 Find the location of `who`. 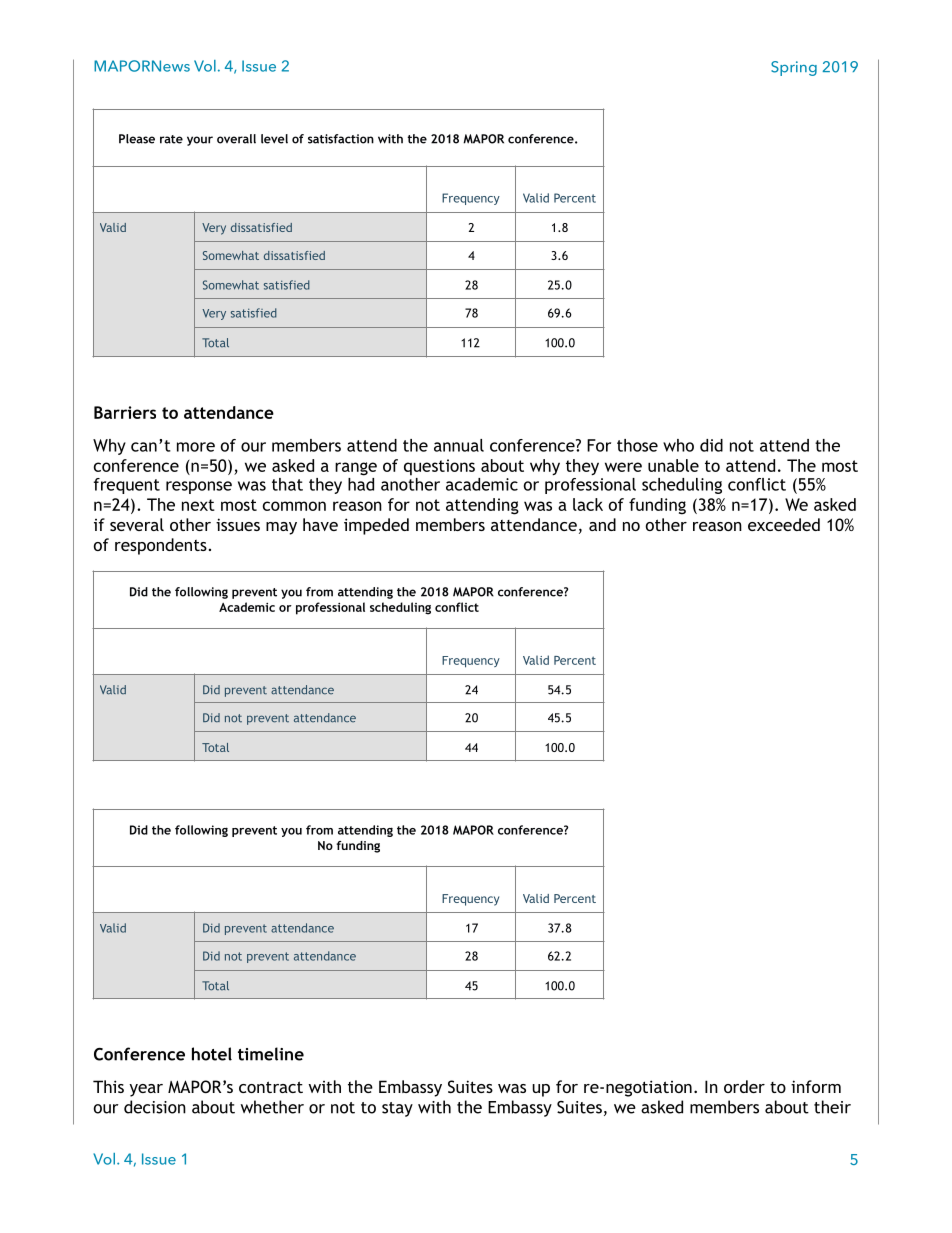

who is located at coordinates (678, 445).
